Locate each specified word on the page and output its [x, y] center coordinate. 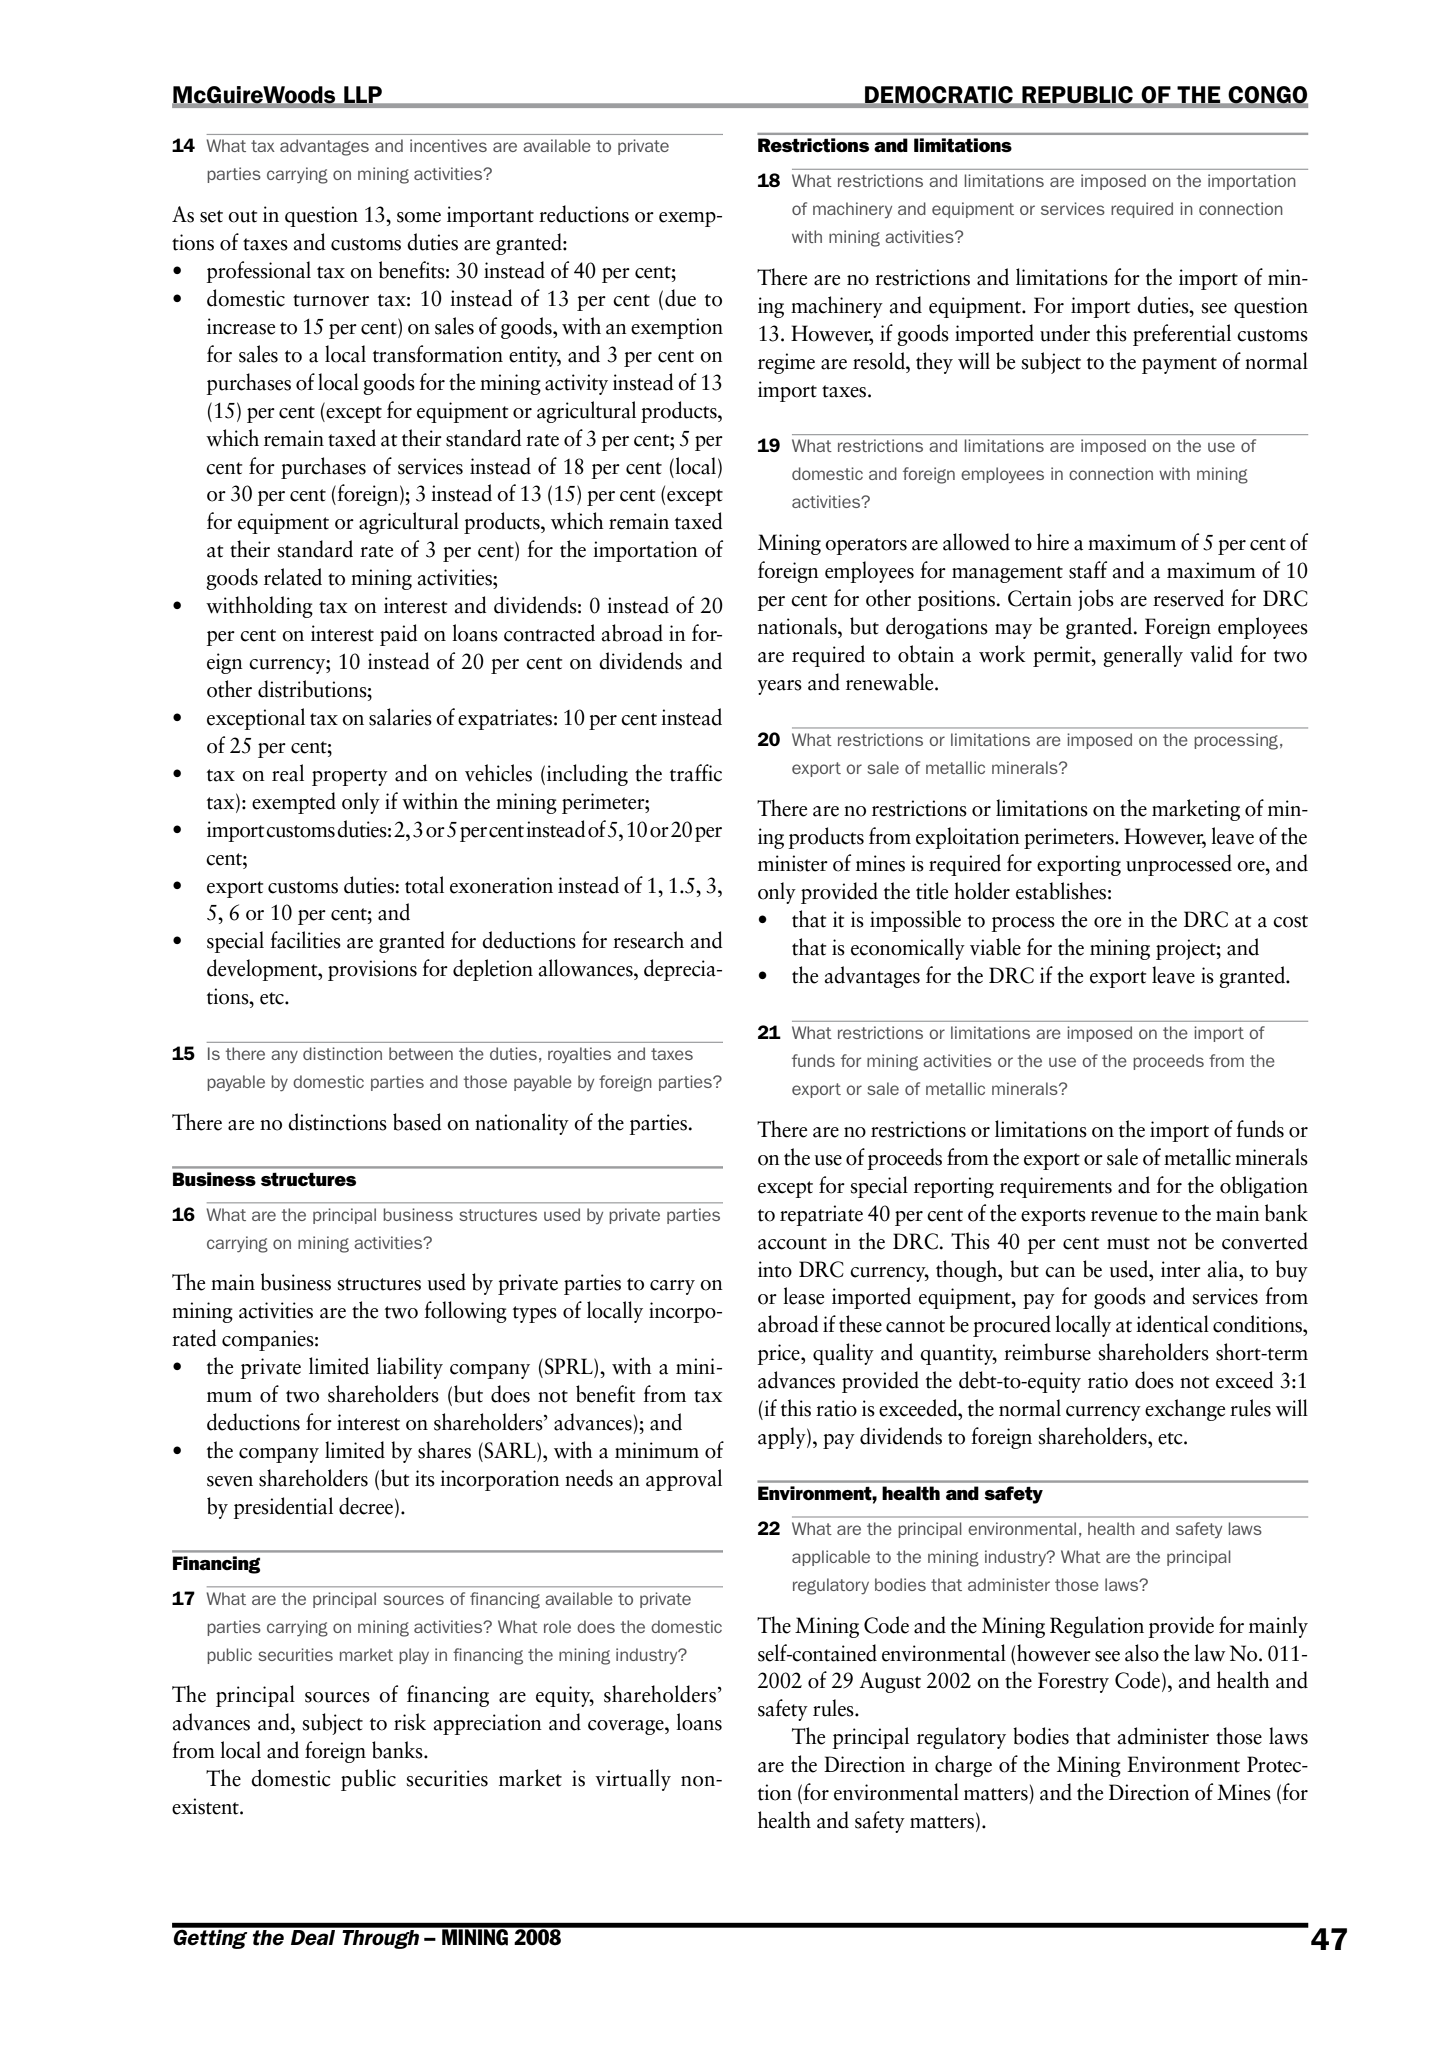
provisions [372, 970]
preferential [1182, 335]
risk [410, 1722]
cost [1290, 921]
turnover [331, 300]
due [680, 298]
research [648, 940]
